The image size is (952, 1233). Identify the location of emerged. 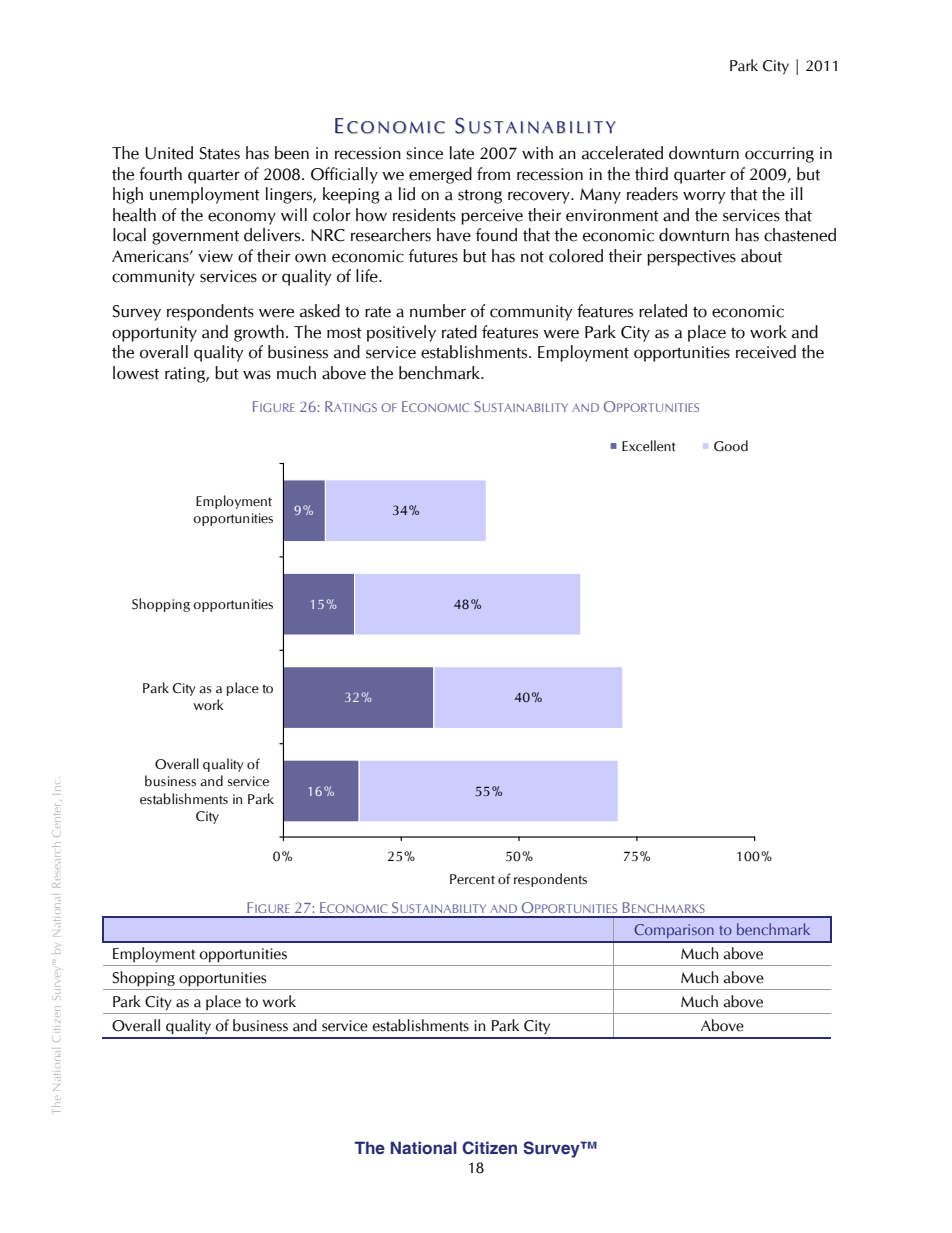
(440, 175).
